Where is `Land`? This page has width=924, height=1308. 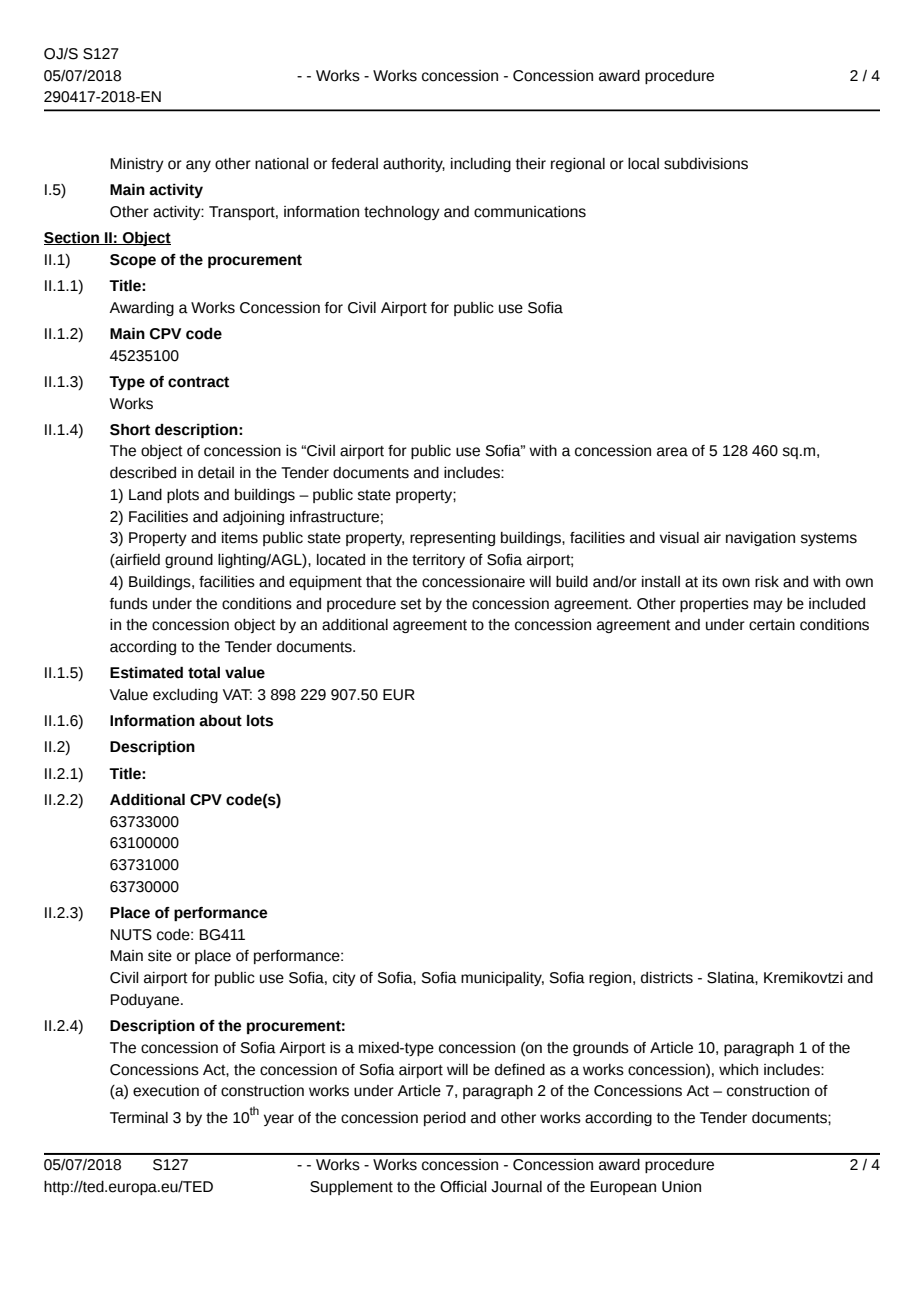 Land is located at coordinates (145, 495).
